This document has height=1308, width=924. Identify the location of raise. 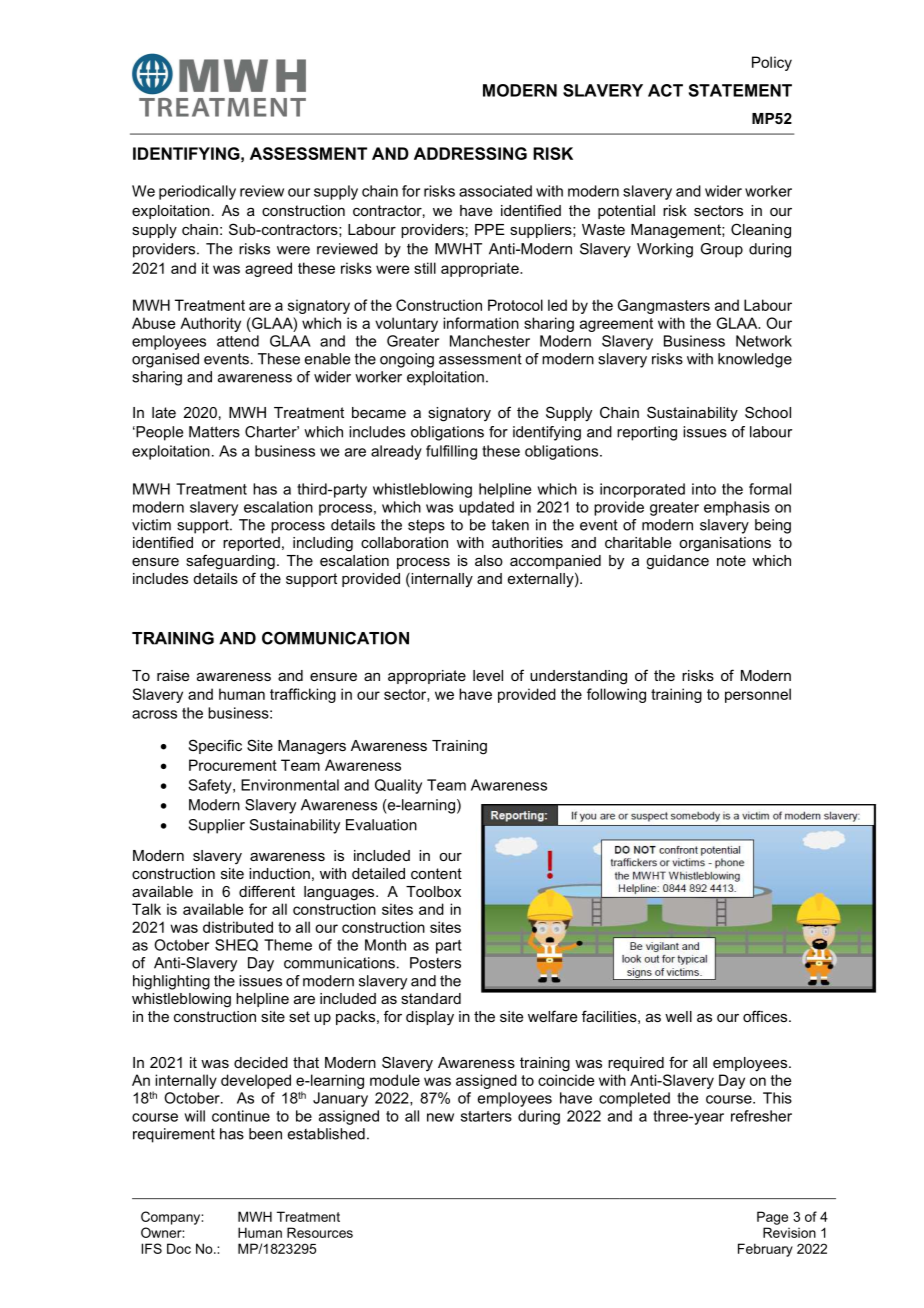
(173, 675).
